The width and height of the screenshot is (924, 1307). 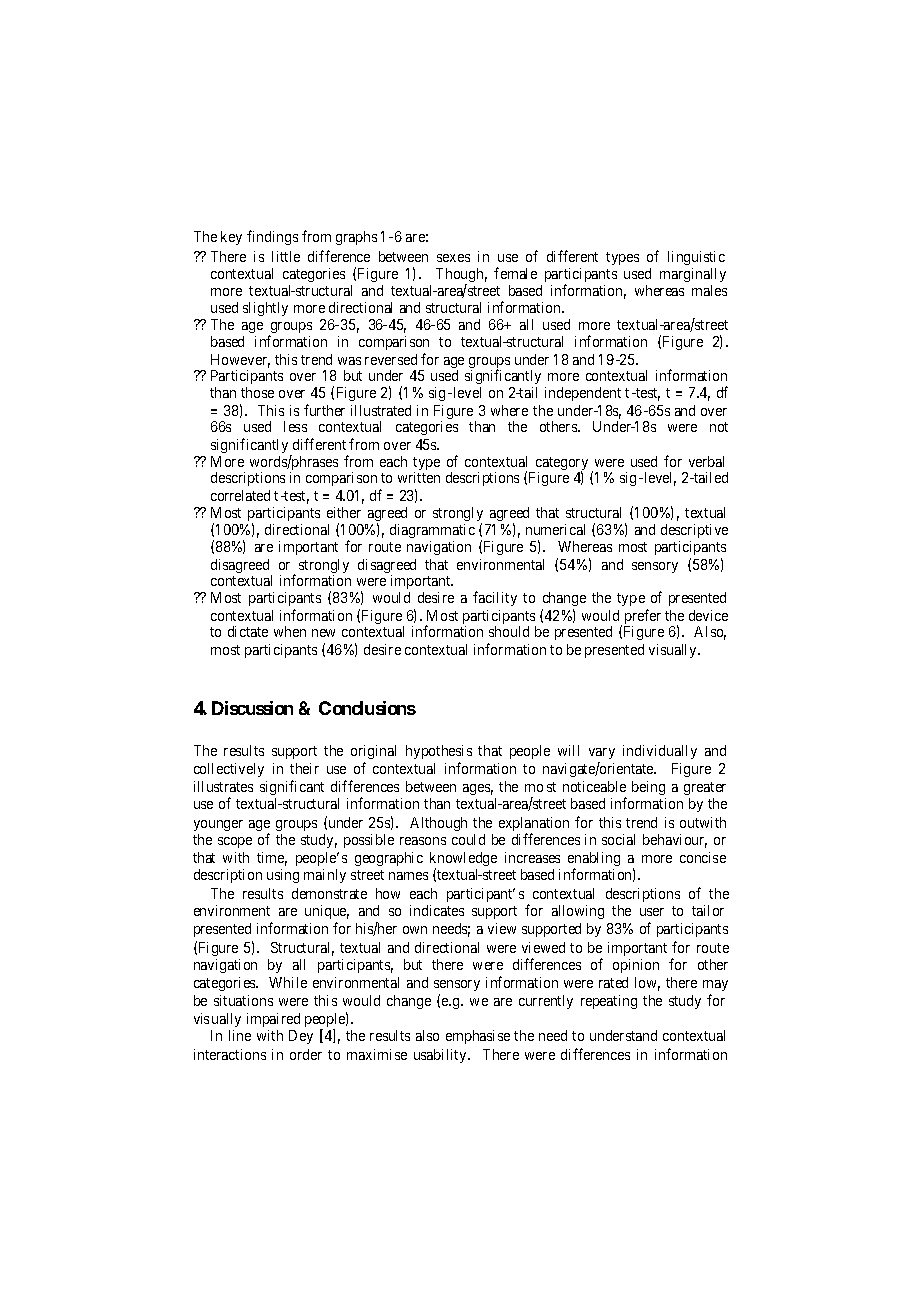 I want to click on impaired, so click(x=273, y=1020).
